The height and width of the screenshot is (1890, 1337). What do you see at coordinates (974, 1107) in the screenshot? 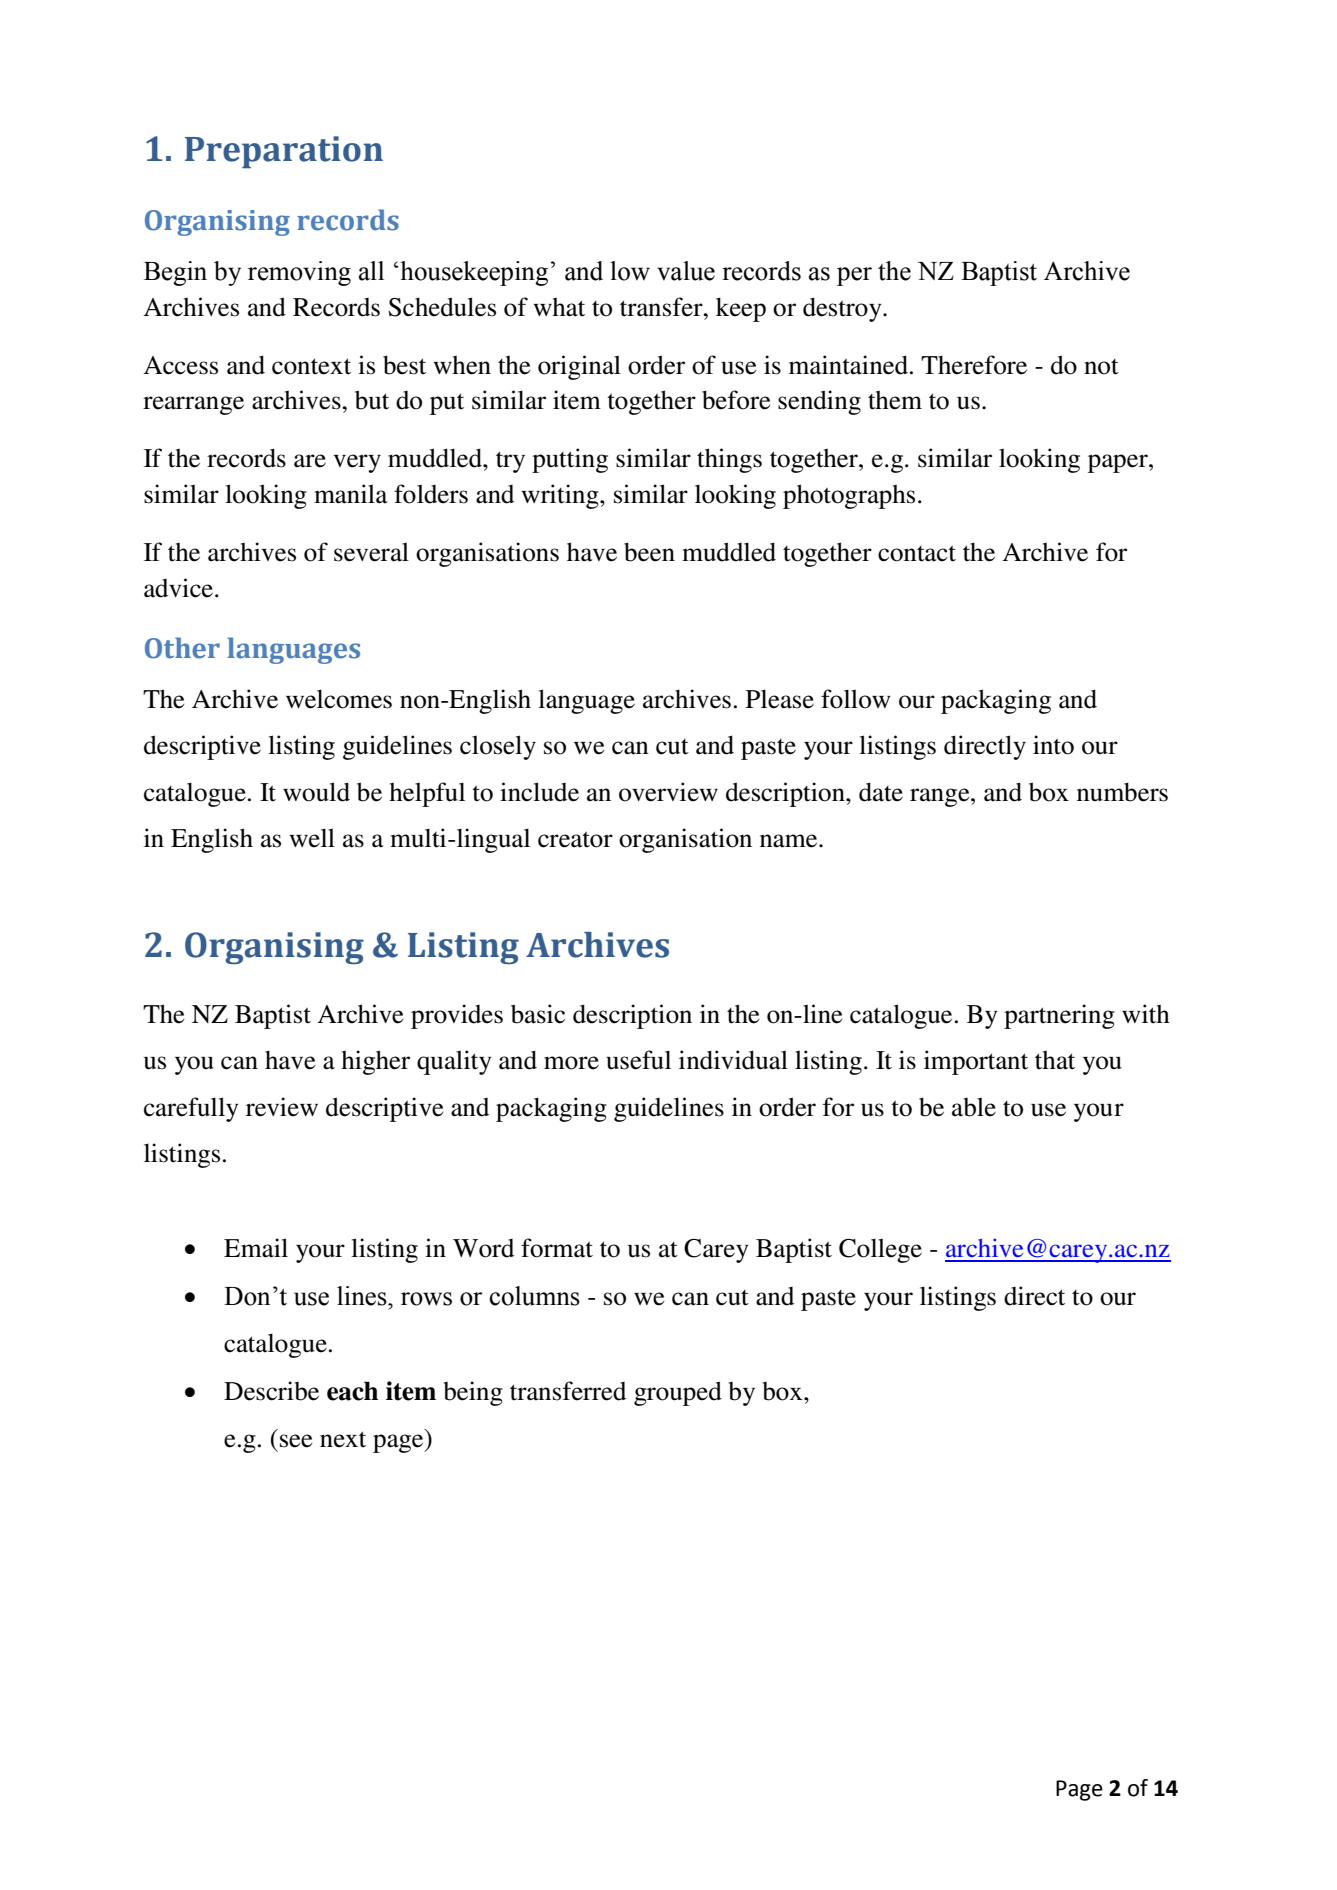
I see `able` at bounding box center [974, 1107].
